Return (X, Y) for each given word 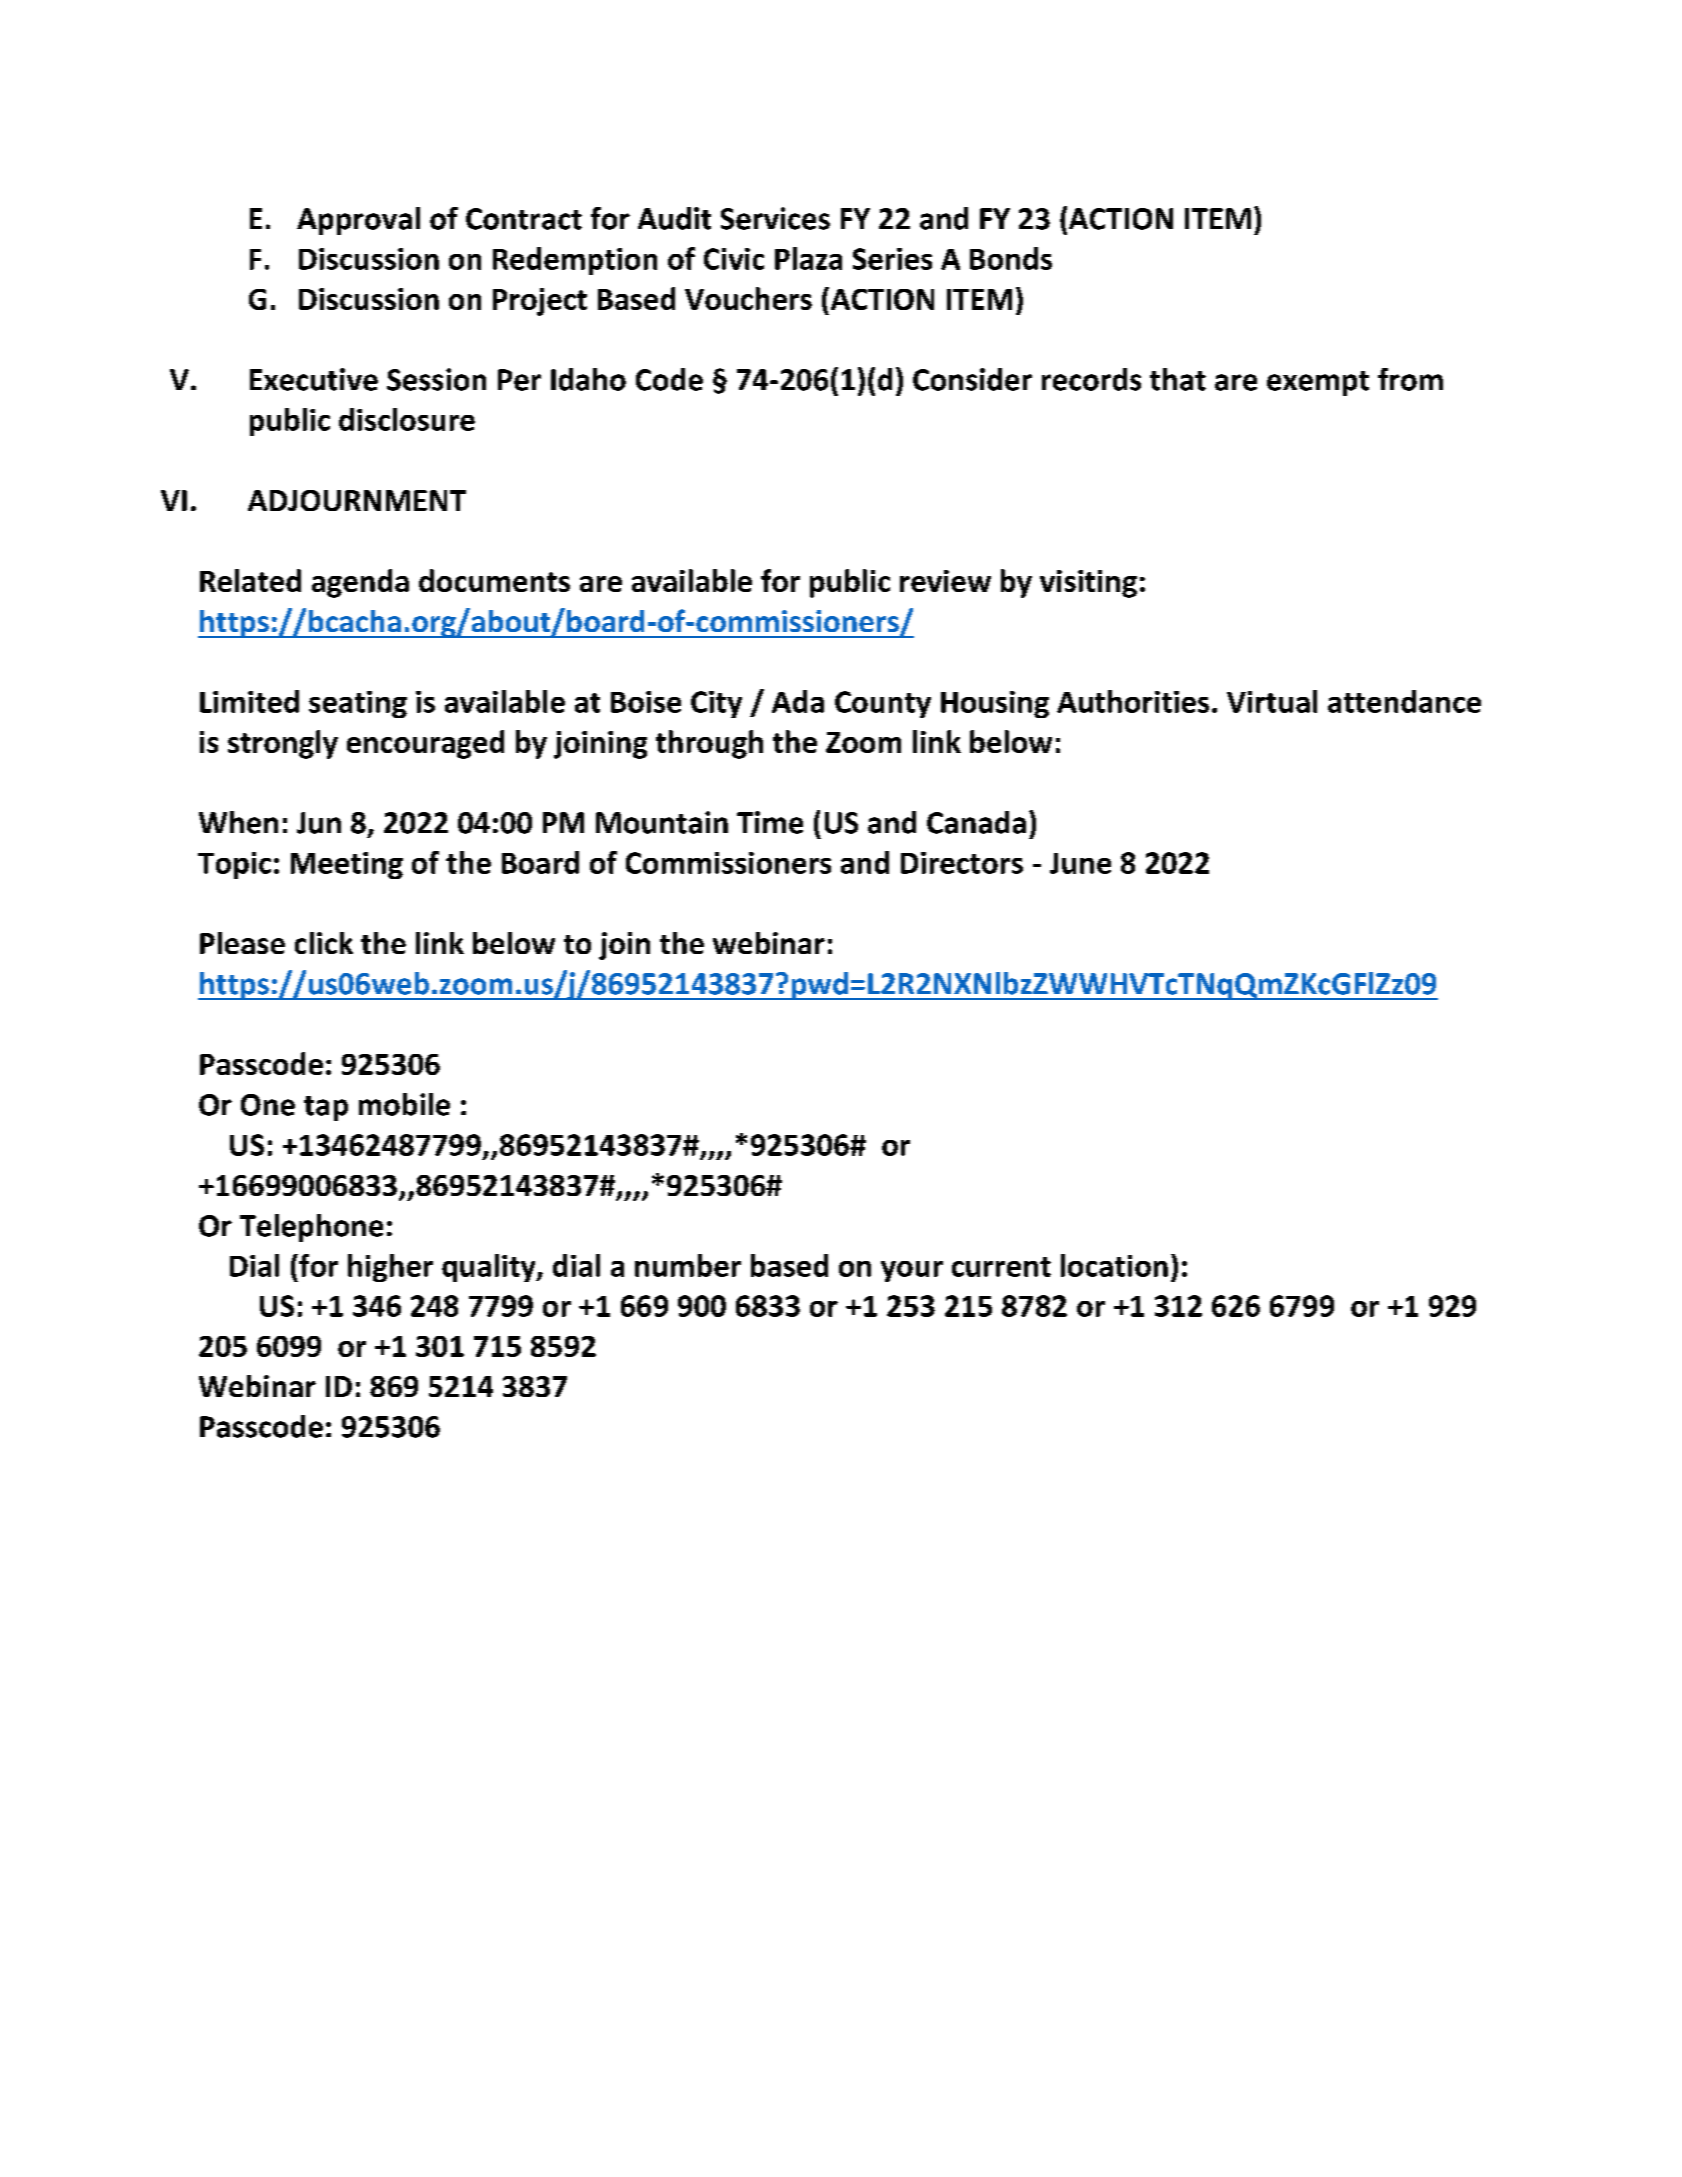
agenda (360, 583)
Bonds (1011, 258)
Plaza (808, 258)
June (1080, 863)
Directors (962, 863)
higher (390, 1268)
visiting (1088, 584)
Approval (358, 221)
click (324, 943)
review (945, 581)
